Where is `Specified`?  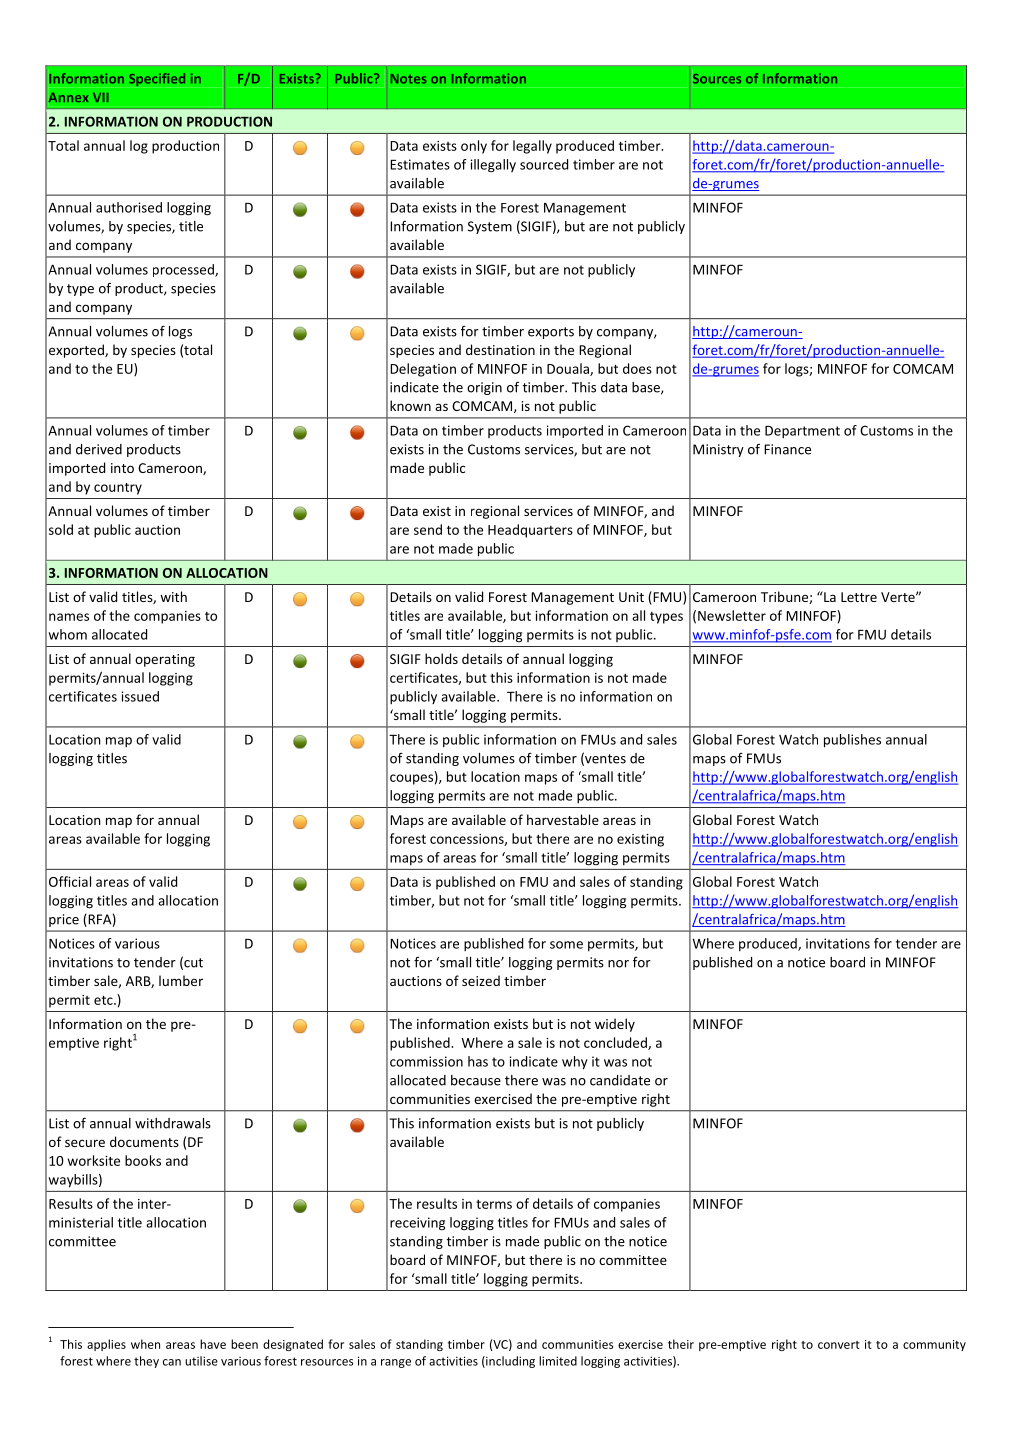 Specified is located at coordinates (157, 79).
